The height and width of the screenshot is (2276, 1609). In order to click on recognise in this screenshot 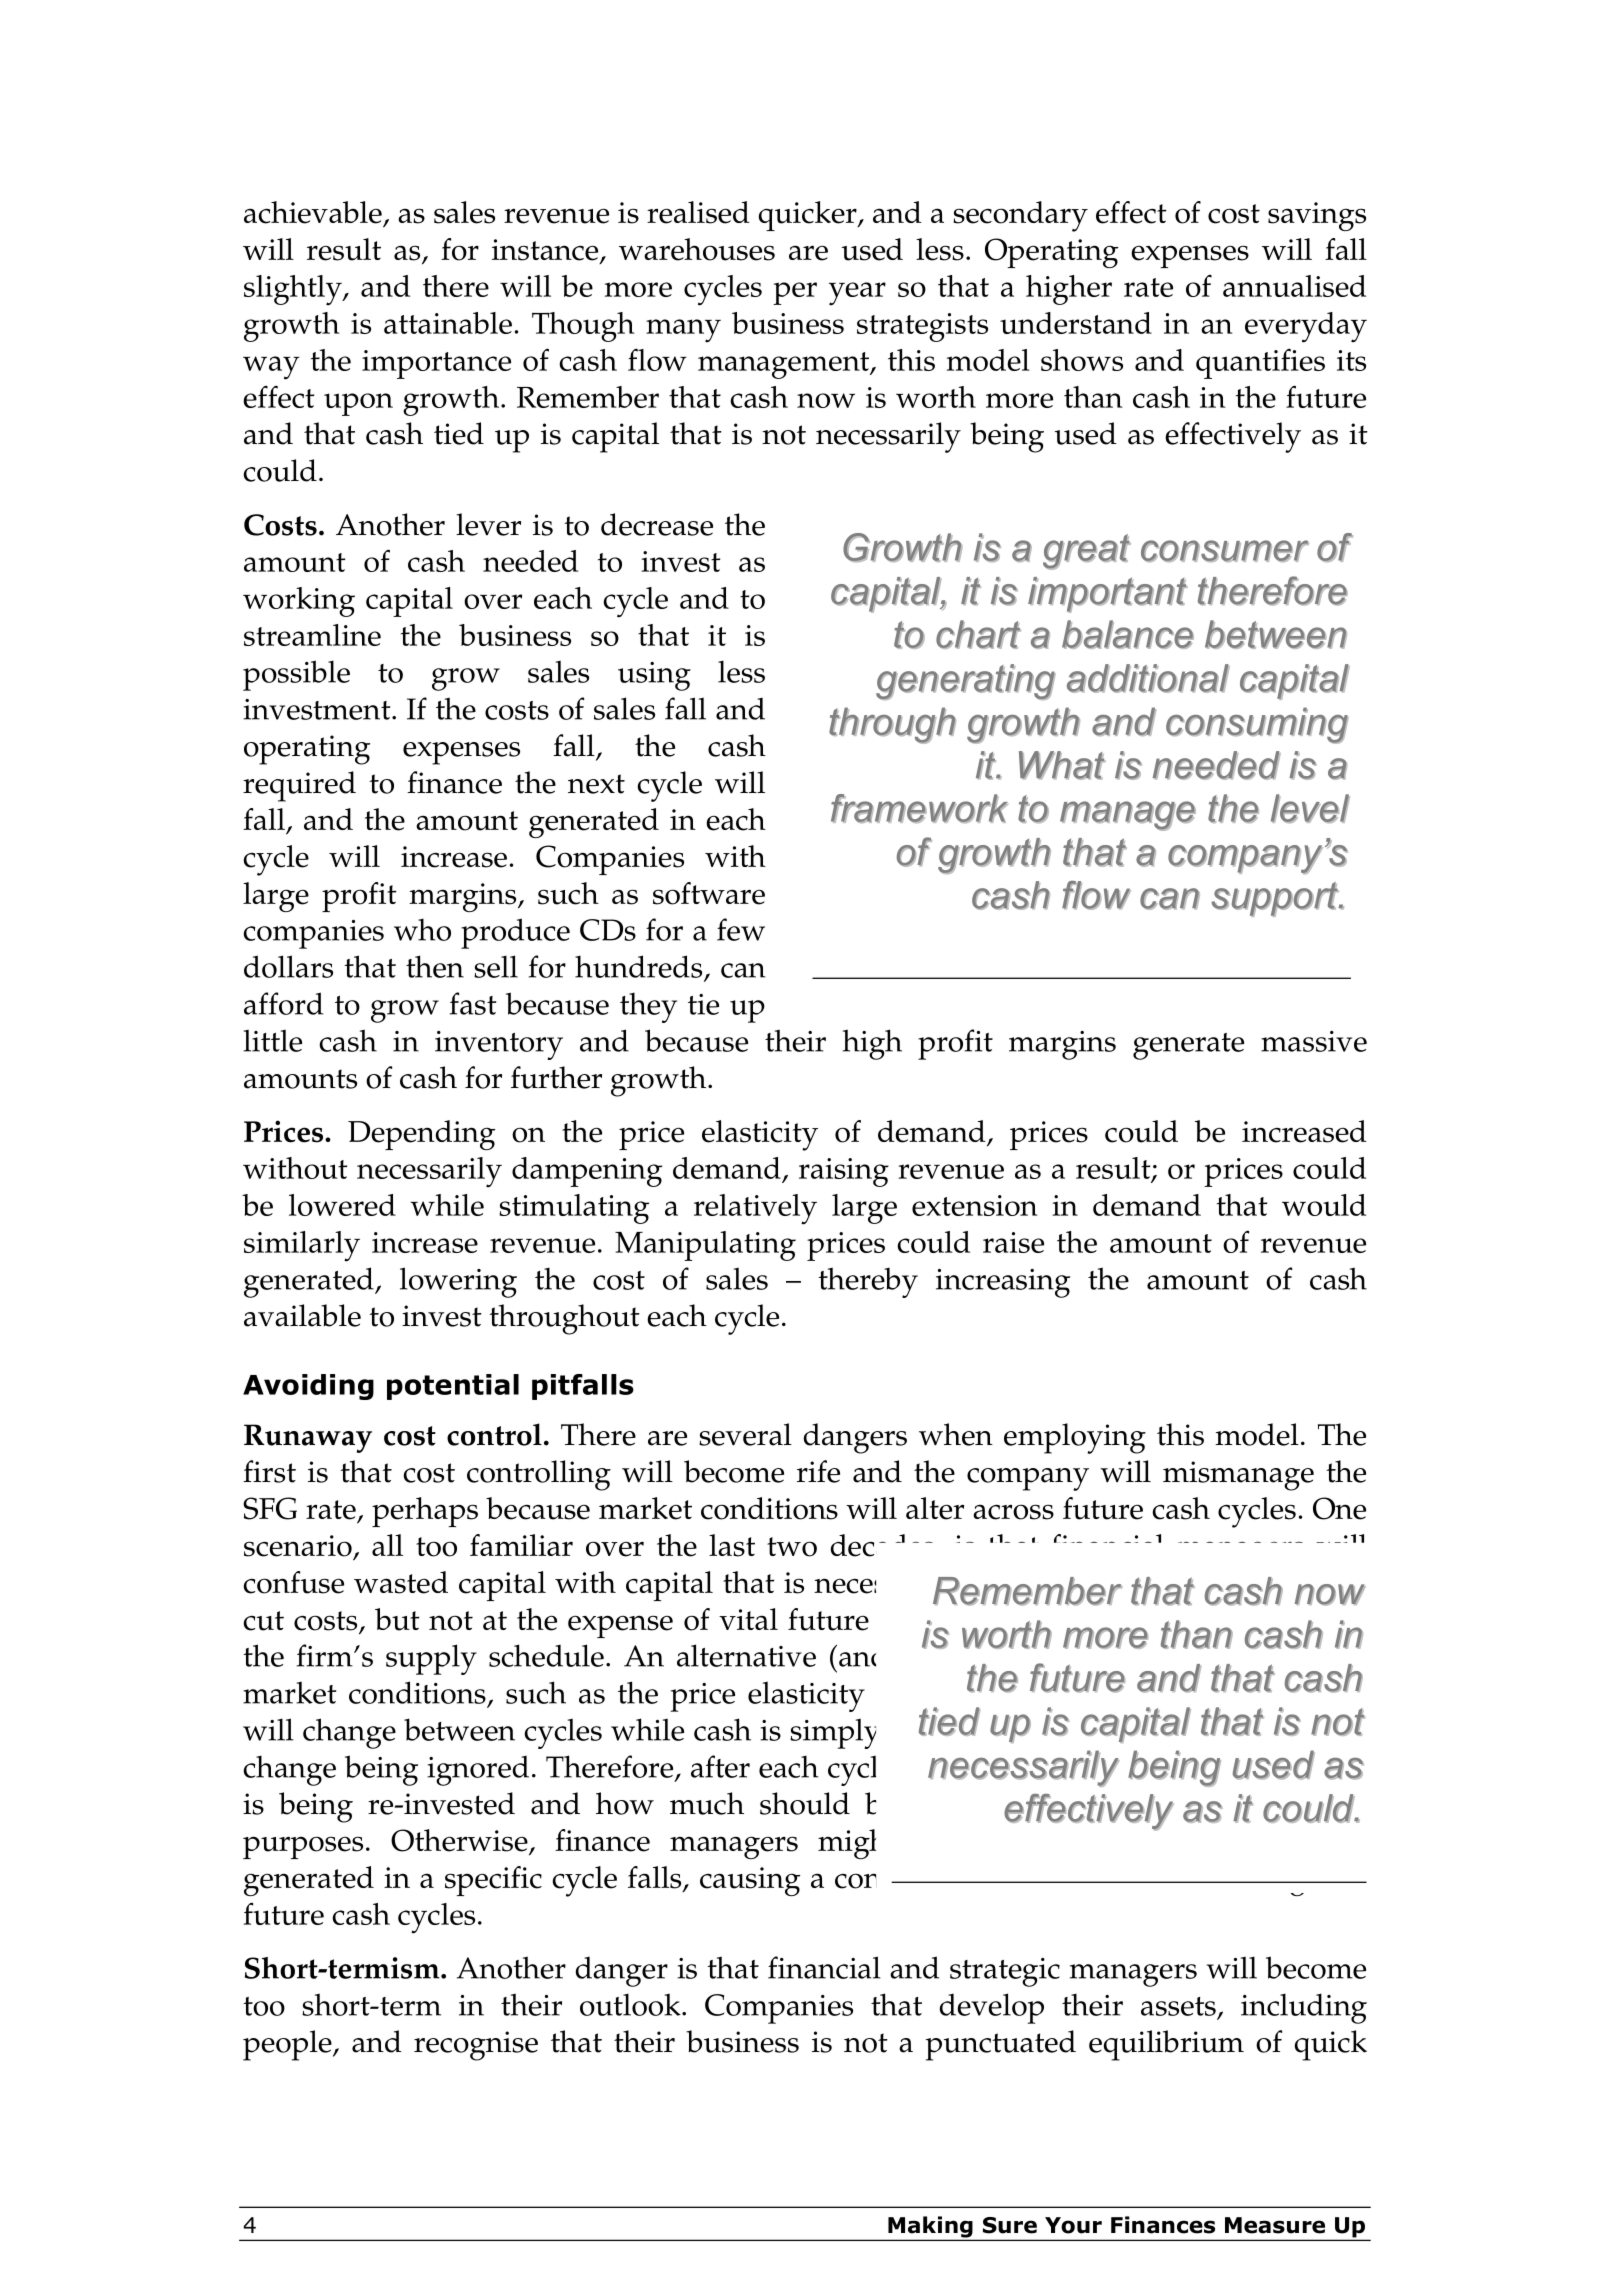, I will do `click(476, 2046)`.
